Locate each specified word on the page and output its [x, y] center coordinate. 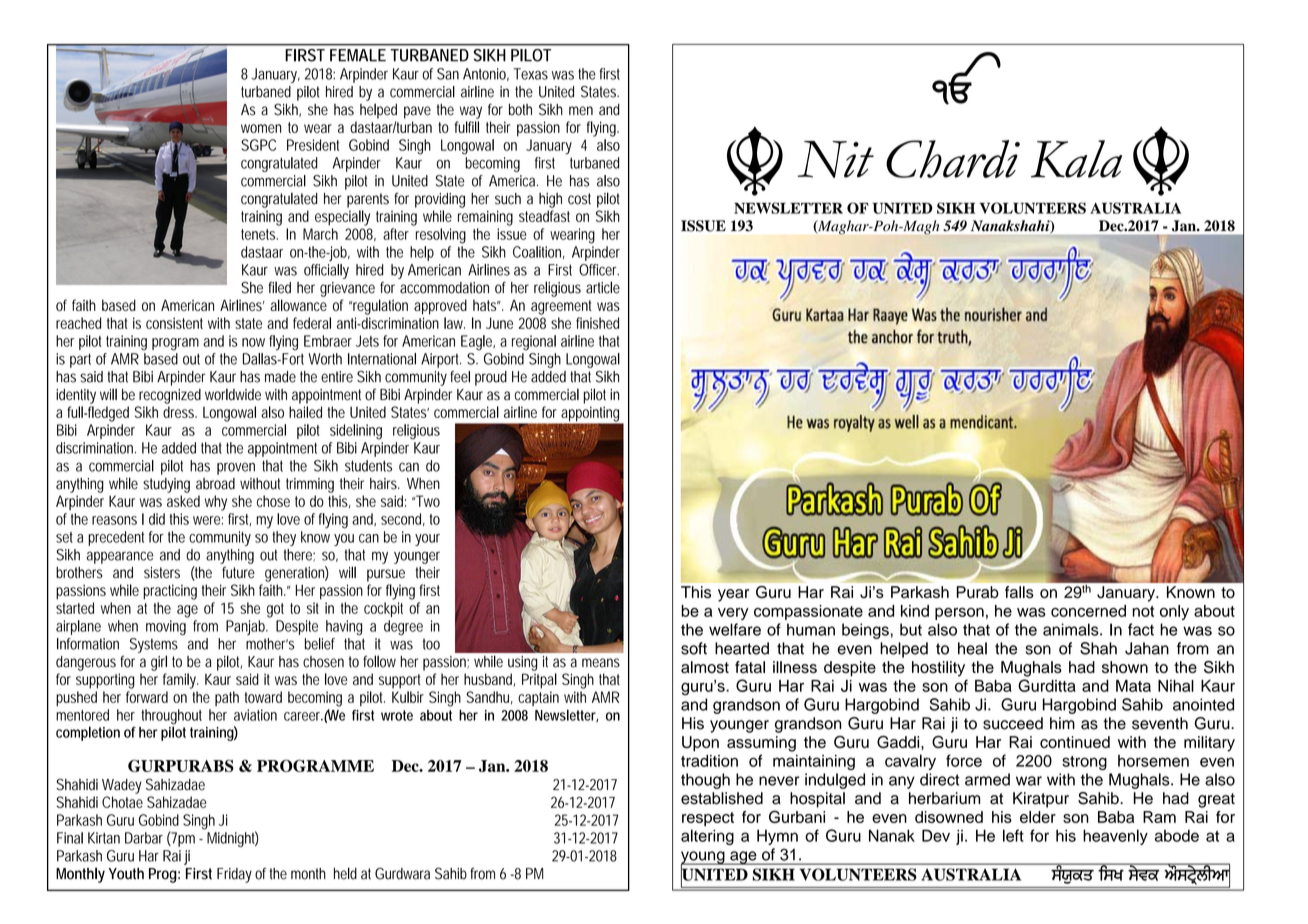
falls [1019, 592]
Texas [531, 74]
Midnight [232, 839]
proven [236, 468]
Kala [1076, 159]
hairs [385, 484]
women [261, 128]
